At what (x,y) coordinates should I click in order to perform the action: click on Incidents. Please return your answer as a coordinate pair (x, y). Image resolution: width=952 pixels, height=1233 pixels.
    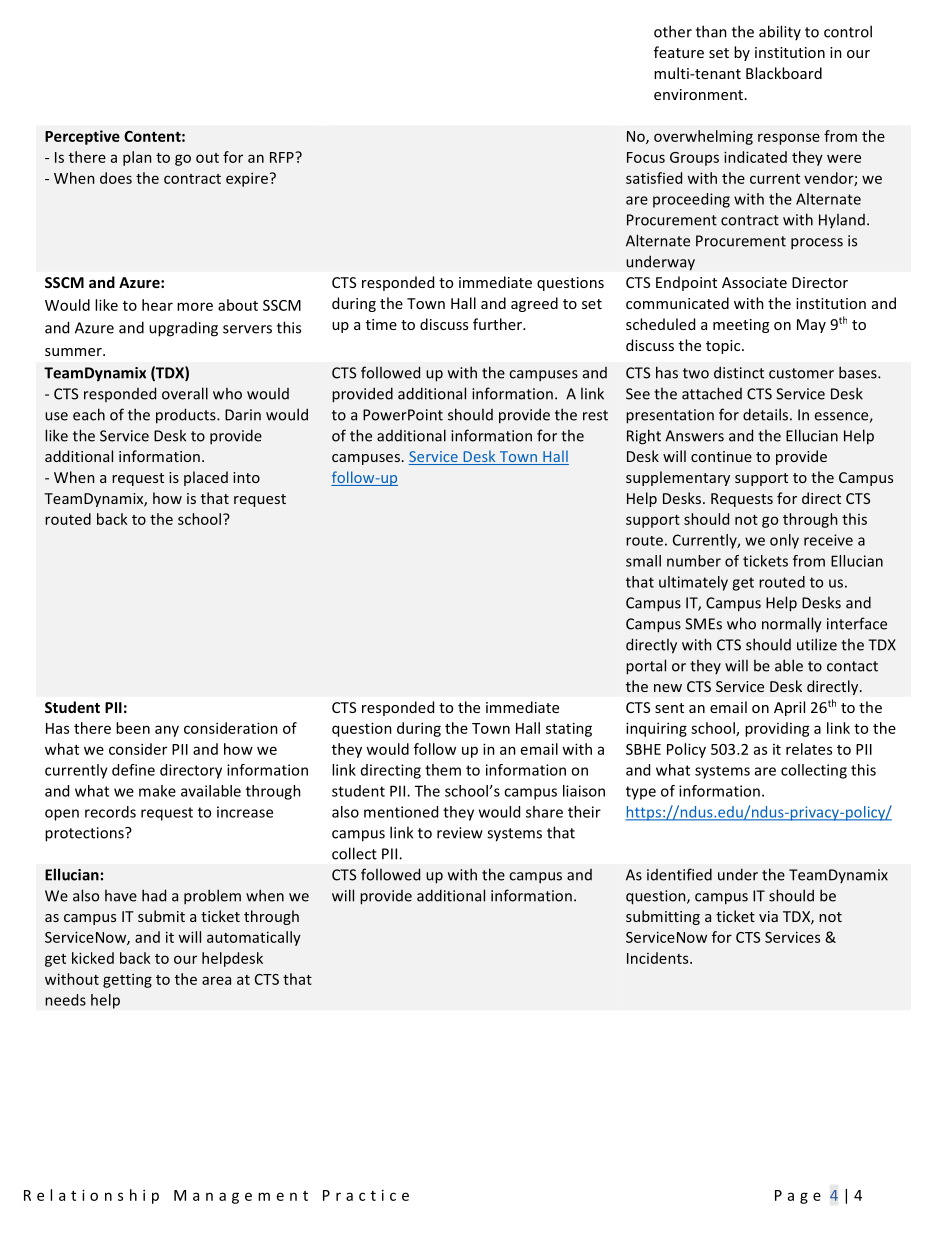
    Looking at the image, I should click on (659, 958).
